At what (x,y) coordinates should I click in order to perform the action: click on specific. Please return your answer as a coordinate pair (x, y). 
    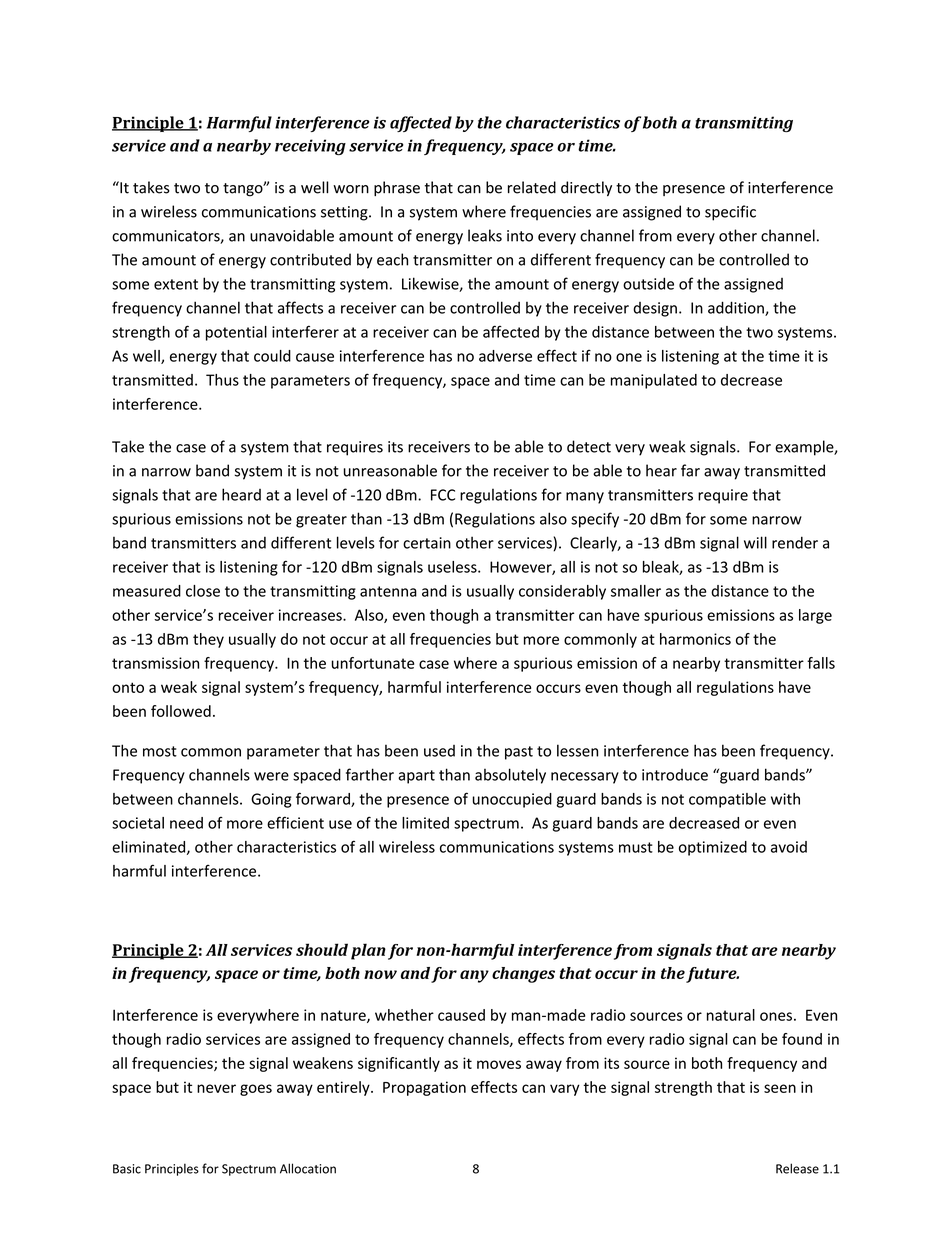
    Looking at the image, I should click on (730, 213).
